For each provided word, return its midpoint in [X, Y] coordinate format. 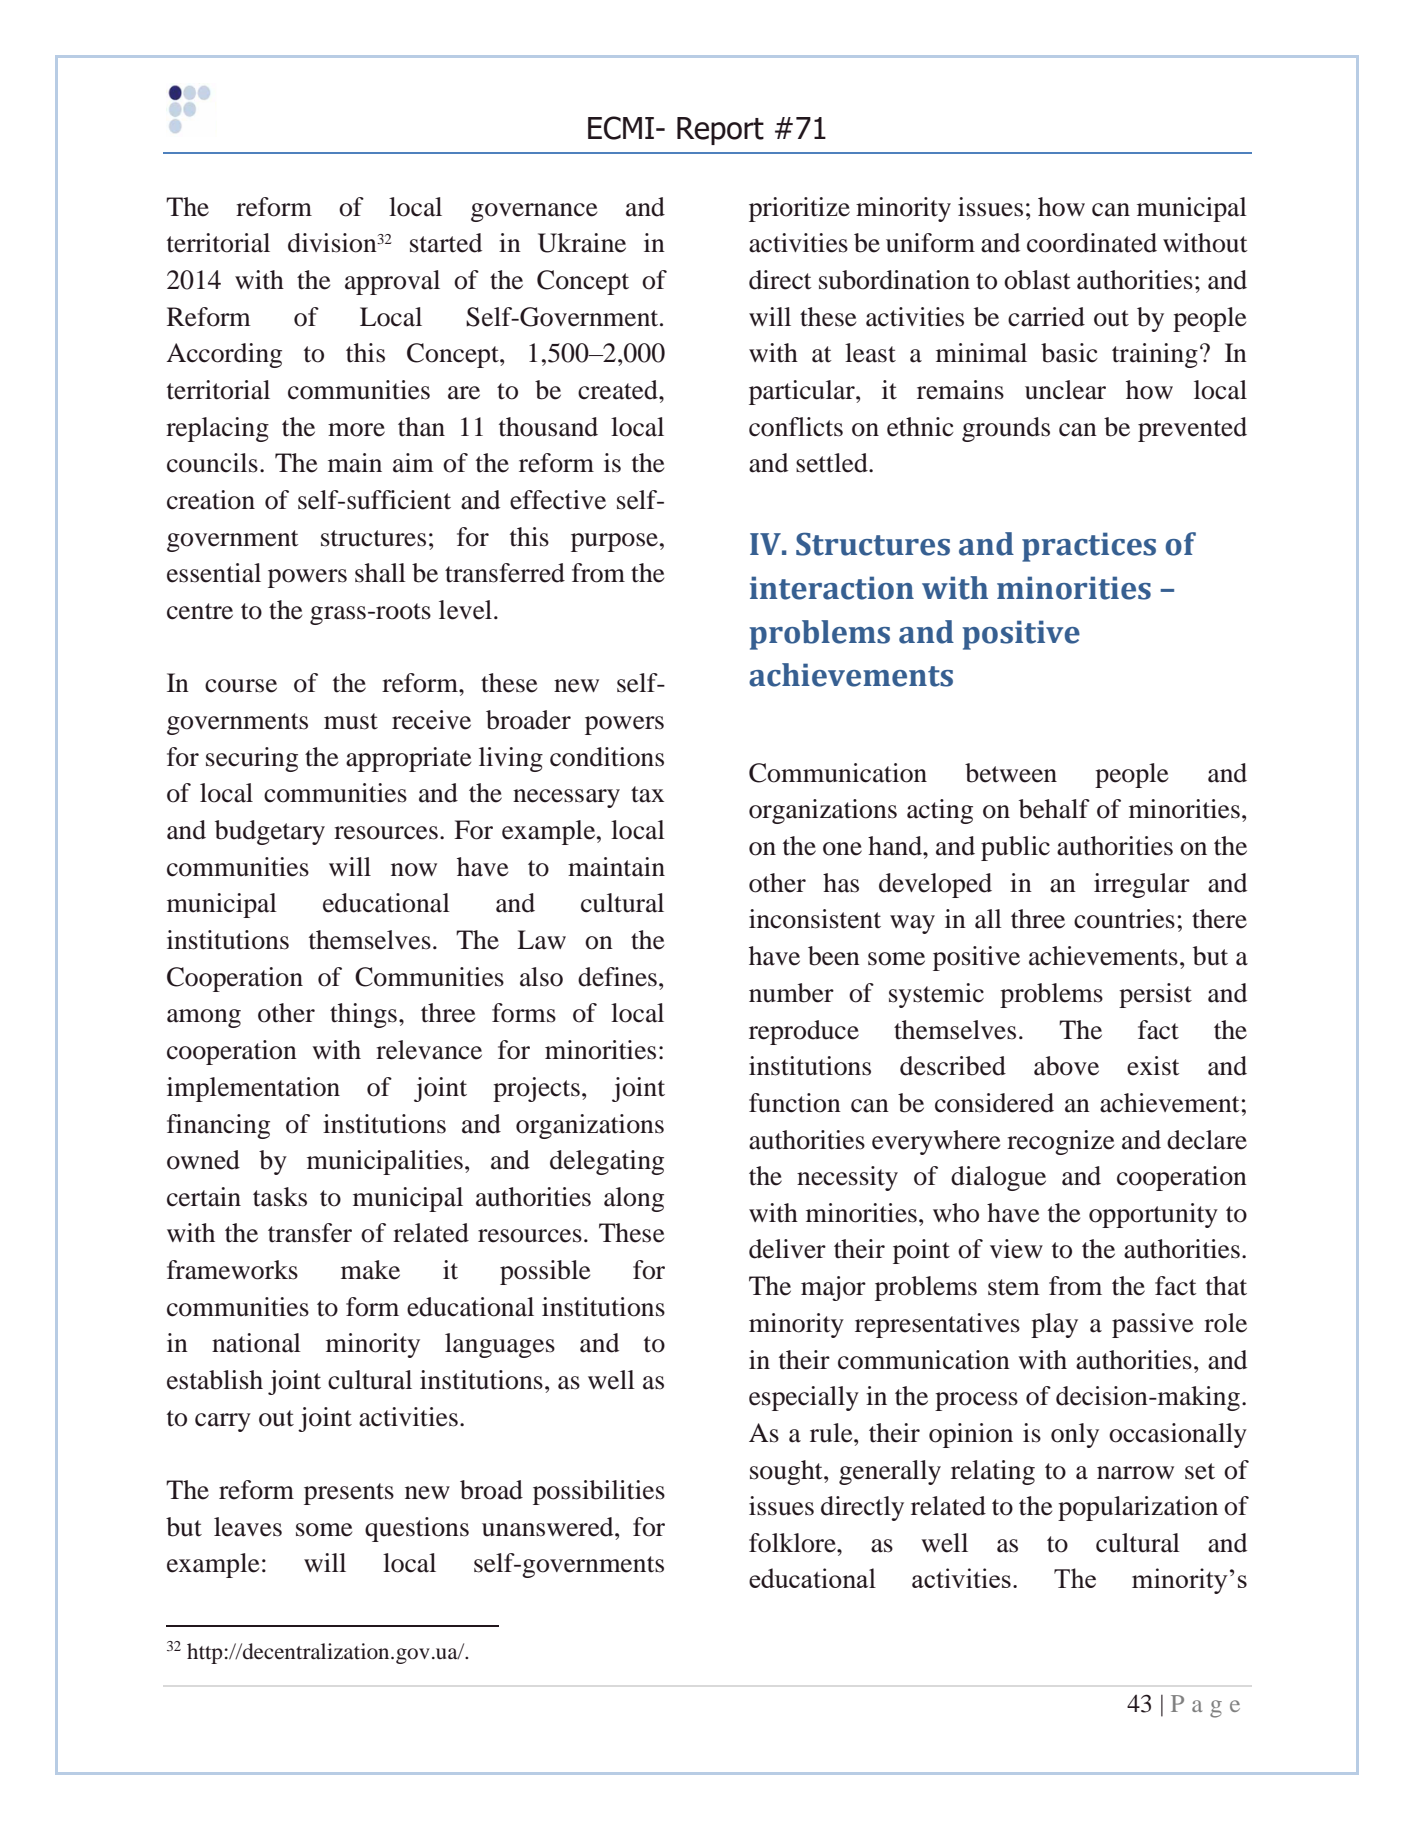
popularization [1138, 1508]
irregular [1142, 885]
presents [349, 1494]
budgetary [270, 832]
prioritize [799, 209]
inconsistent [815, 919]
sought [787, 1472]
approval [392, 282]
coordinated [1092, 243]
